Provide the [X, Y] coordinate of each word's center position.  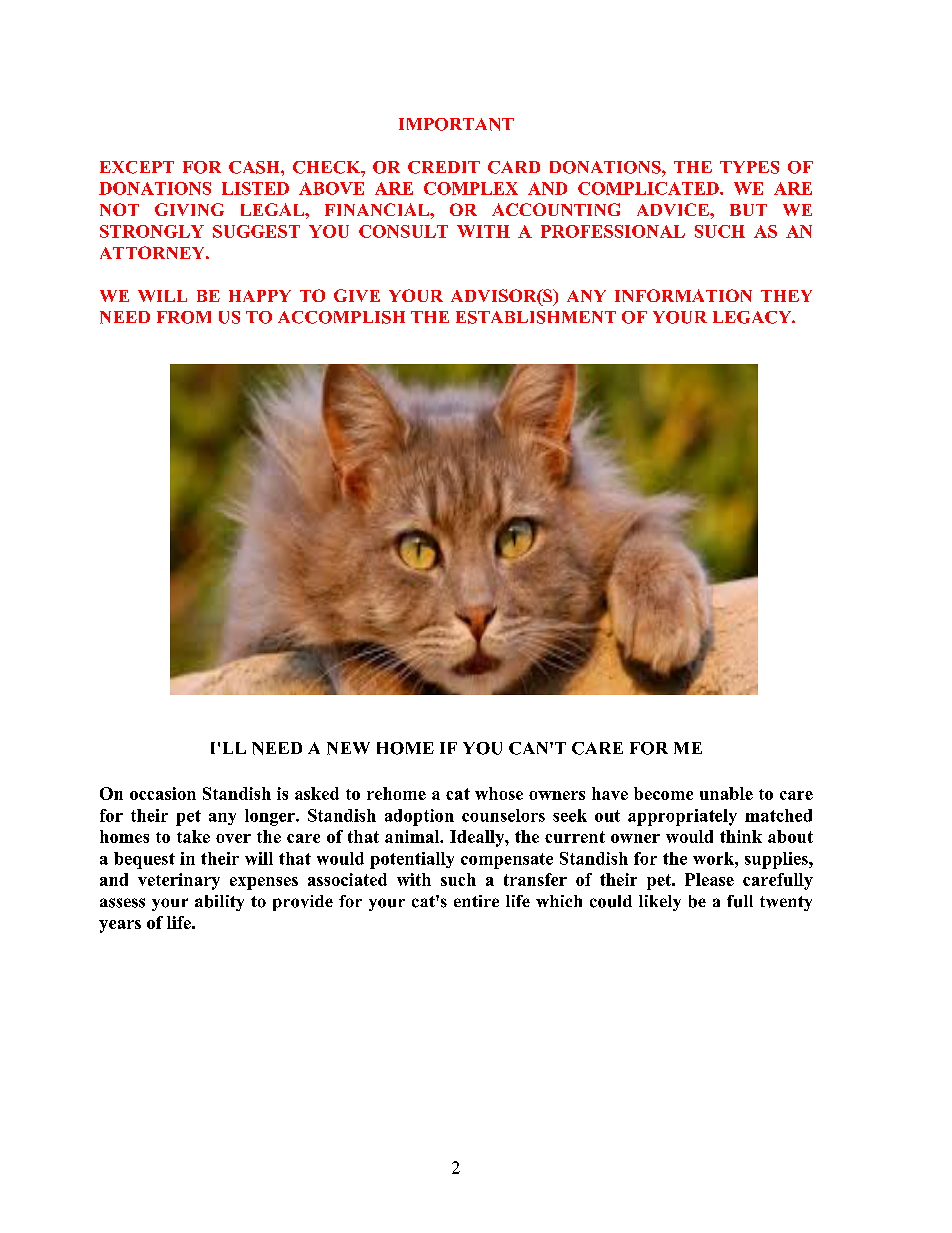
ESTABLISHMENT [536, 317]
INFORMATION [683, 295]
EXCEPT [137, 167]
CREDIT [444, 167]
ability [219, 903]
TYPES [749, 167]
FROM [184, 317]
